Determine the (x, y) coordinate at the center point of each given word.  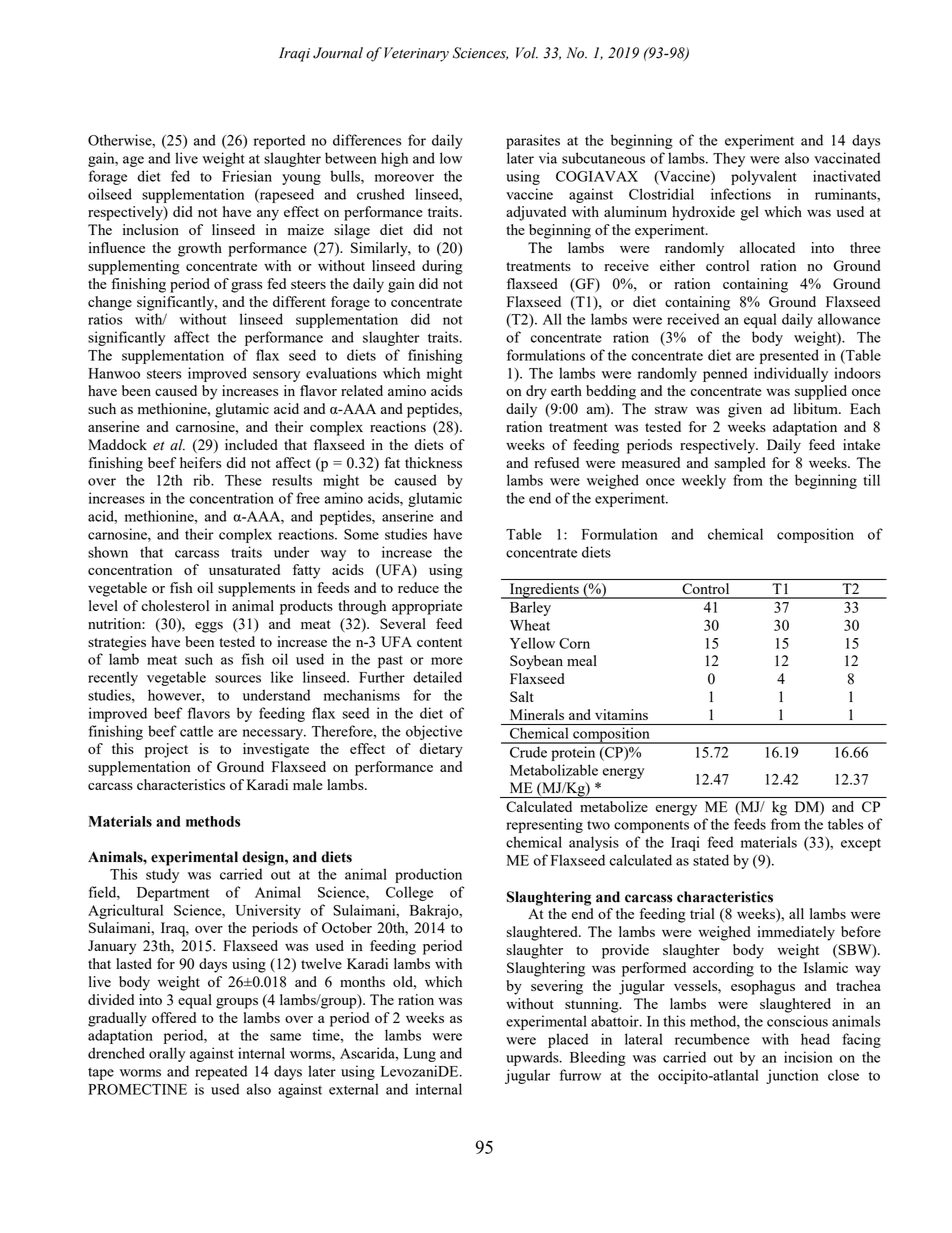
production (428, 875)
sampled (740, 464)
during (442, 267)
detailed (437, 677)
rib (202, 480)
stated (711, 860)
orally (167, 1054)
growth (200, 249)
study (162, 875)
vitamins (621, 714)
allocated (767, 247)
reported (279, 141)
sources (238, 679)
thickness (433, 462)
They (729, 159)
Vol (527, 53)
